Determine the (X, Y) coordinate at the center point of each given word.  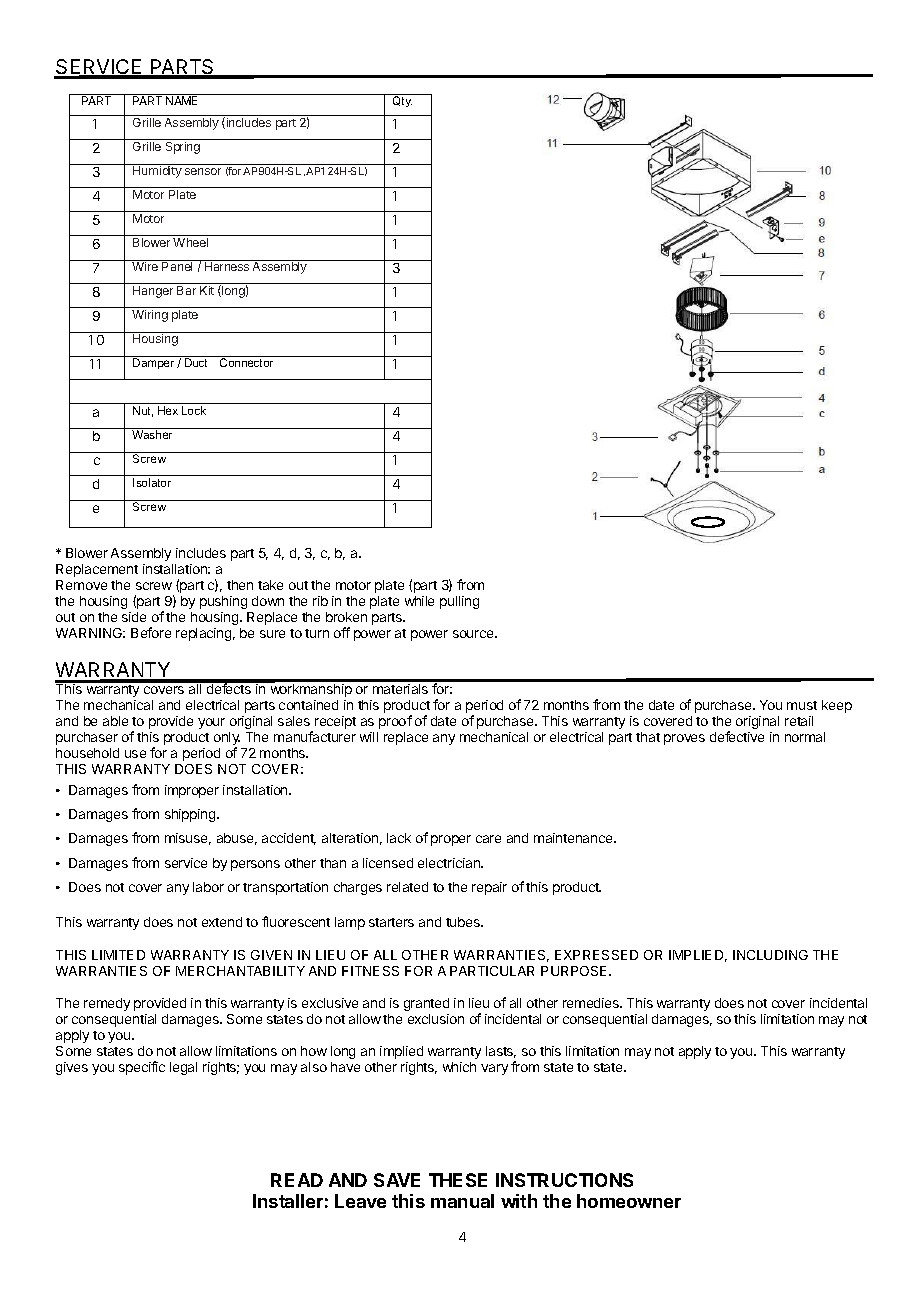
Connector (247, 361)
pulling (459, 602)
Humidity (157, 171)
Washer (153, 433)
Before (151, 632)
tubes (464, 922)
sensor (203, 171)
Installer (288, 1201)
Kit (207, 290)
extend (222, 922)
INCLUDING (770, 955)
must (802, 705)
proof (395, 722)
